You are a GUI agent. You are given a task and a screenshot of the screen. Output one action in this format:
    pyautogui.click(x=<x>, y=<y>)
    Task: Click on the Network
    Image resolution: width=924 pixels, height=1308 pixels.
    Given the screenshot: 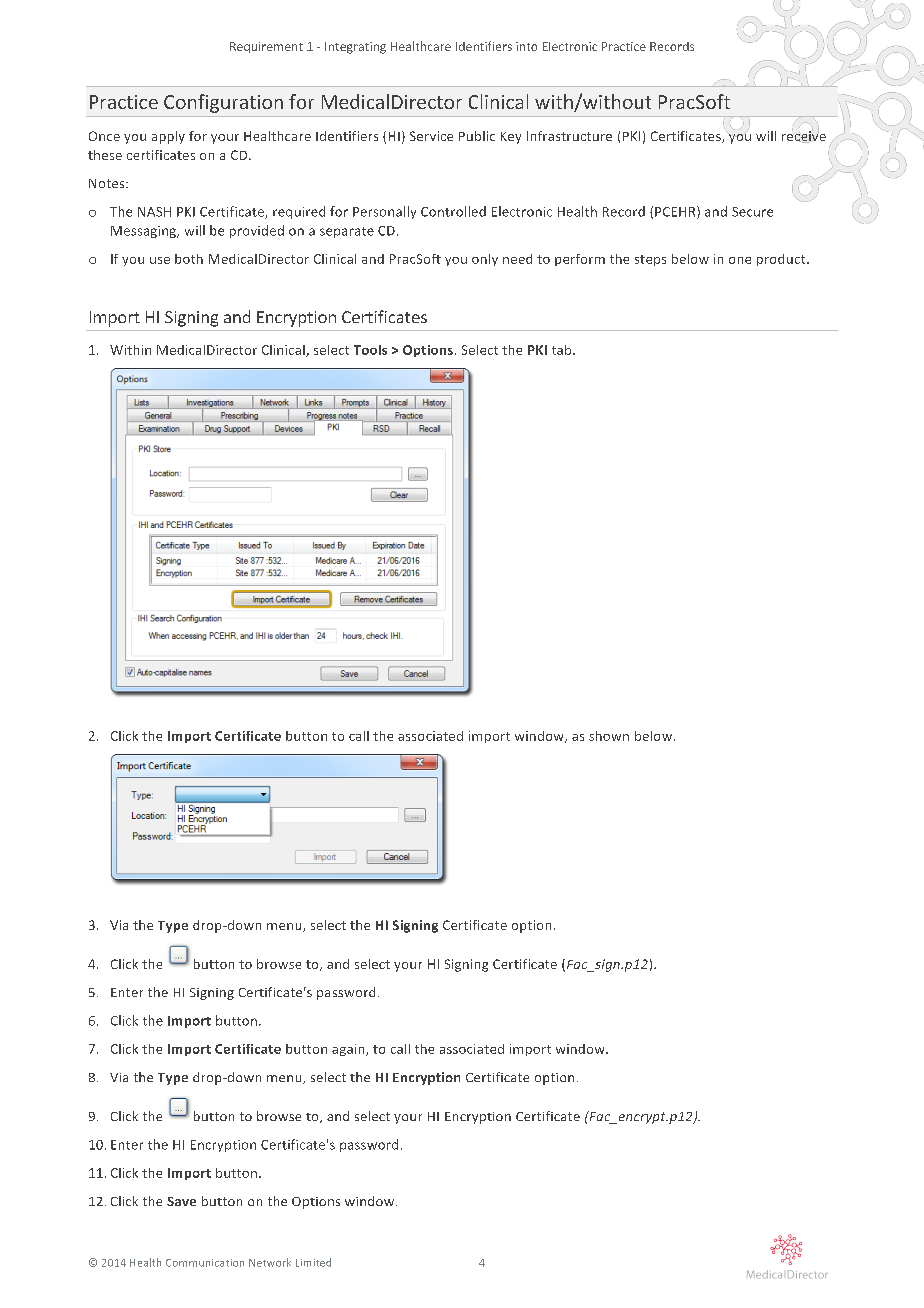 What is the action you would take?
    pyautogui.click(x=270, y=1262)
